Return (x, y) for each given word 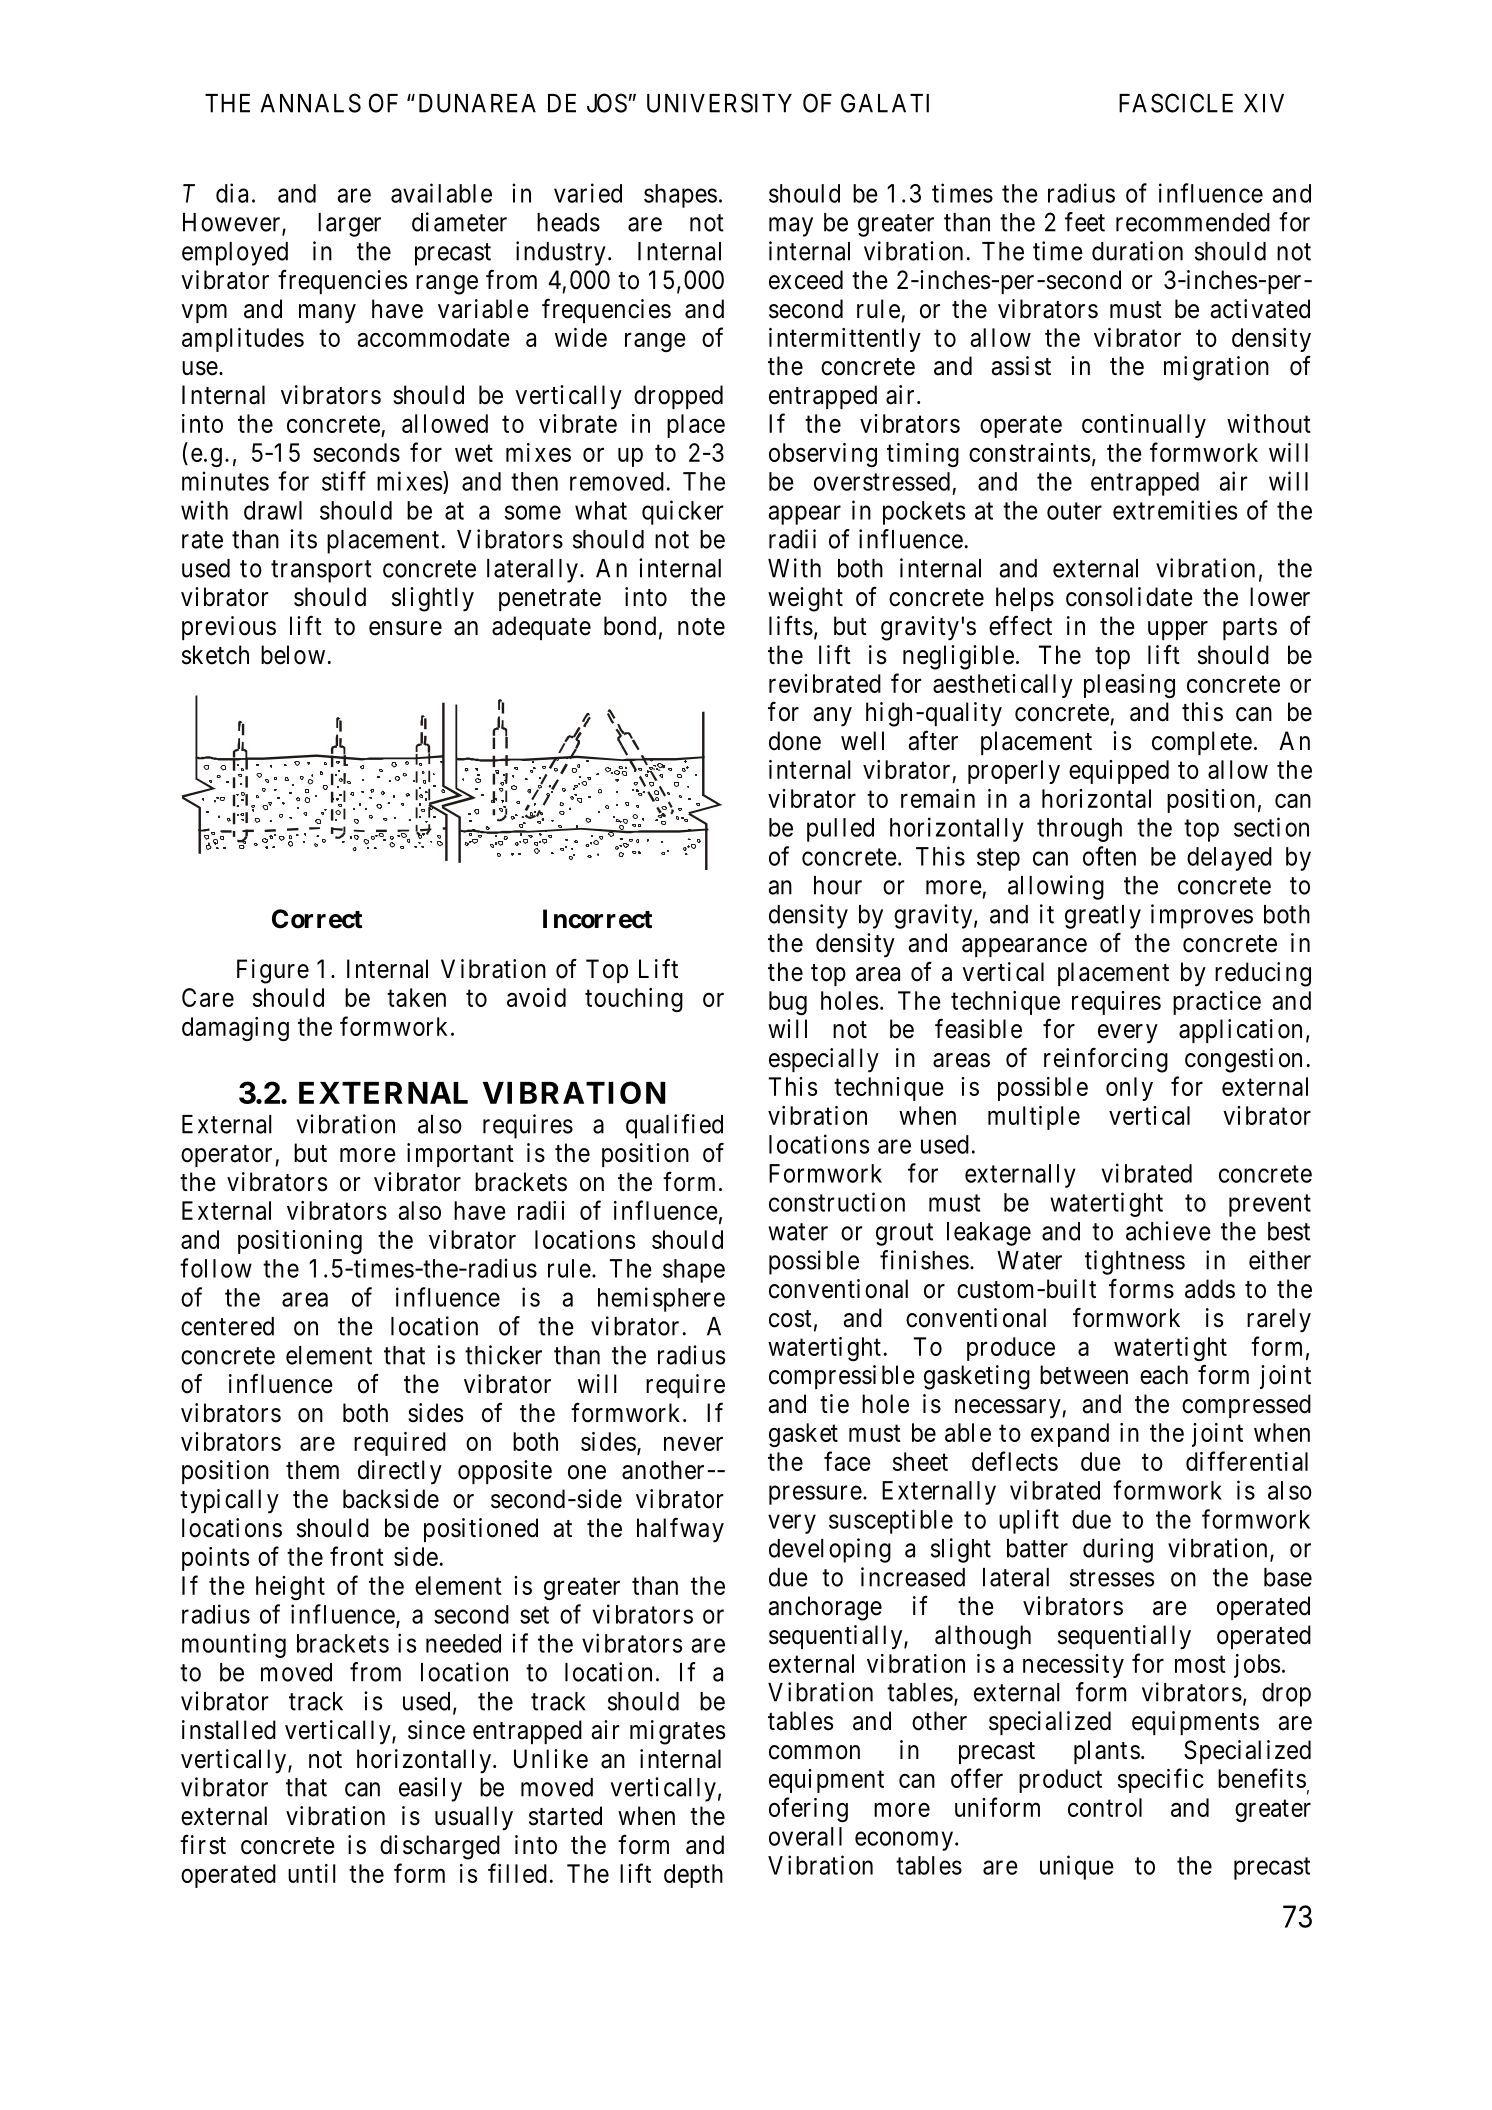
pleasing (1129, 686)
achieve (1168, 1231)
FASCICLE (1176, 103)
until (312, 1873)
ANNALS (310, 103)
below (293, 655)
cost (790, 1319)
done (795, 741)
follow (216, 1268)
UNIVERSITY (719, 103)
